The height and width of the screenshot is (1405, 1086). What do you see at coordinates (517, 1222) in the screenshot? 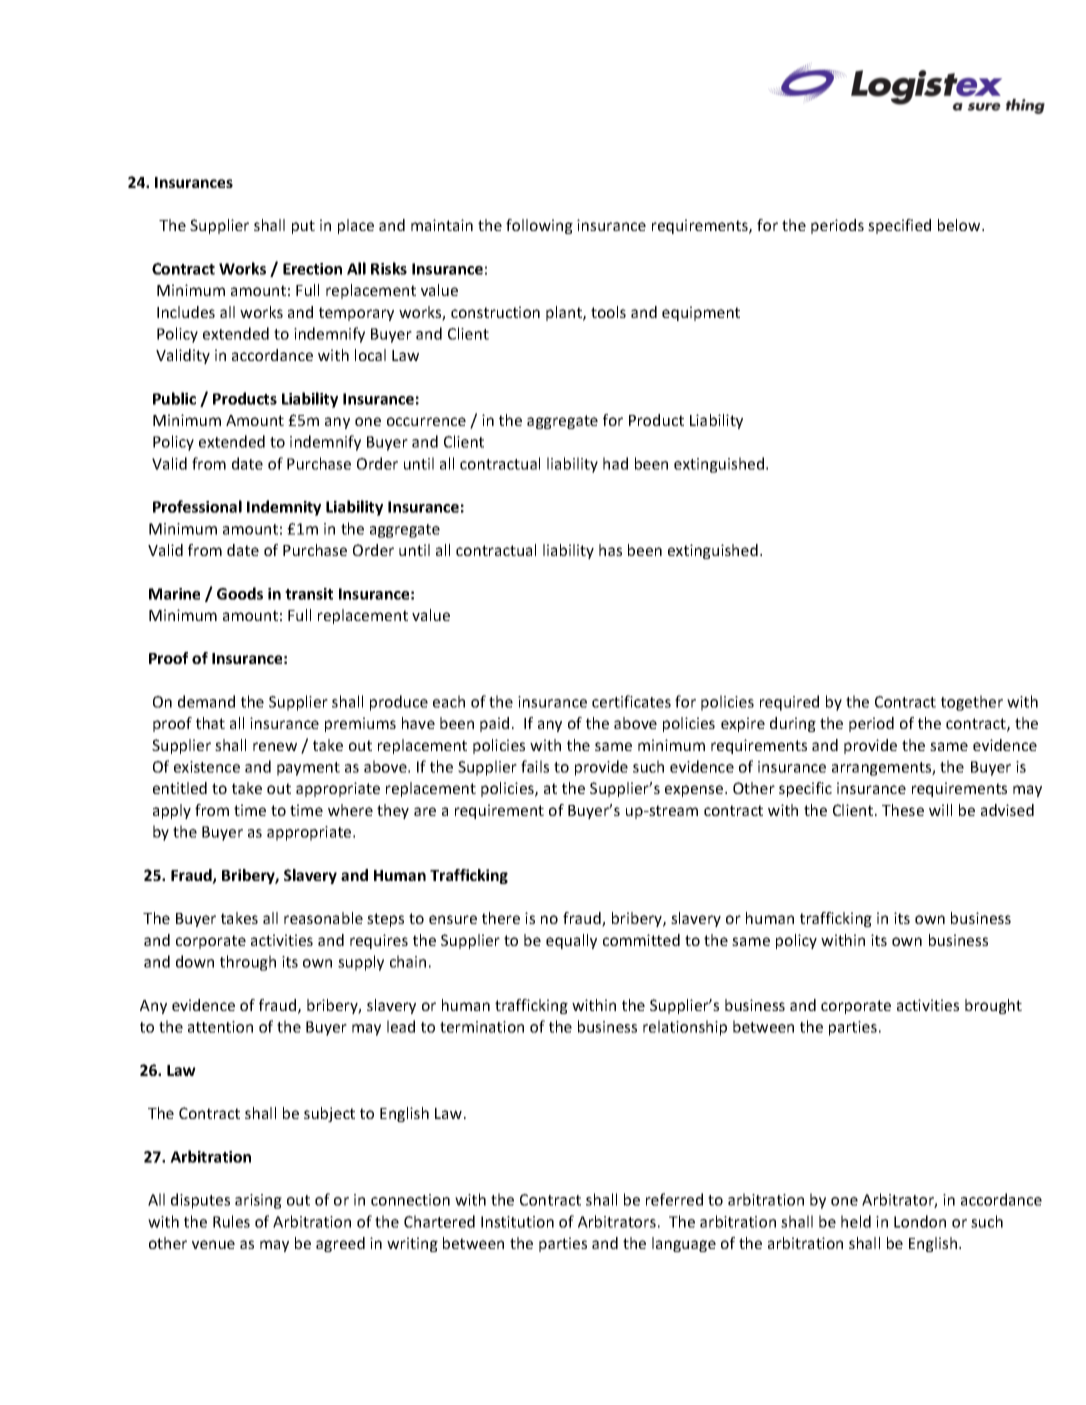
I see `Institution` at bounding box center [517, 1222].
